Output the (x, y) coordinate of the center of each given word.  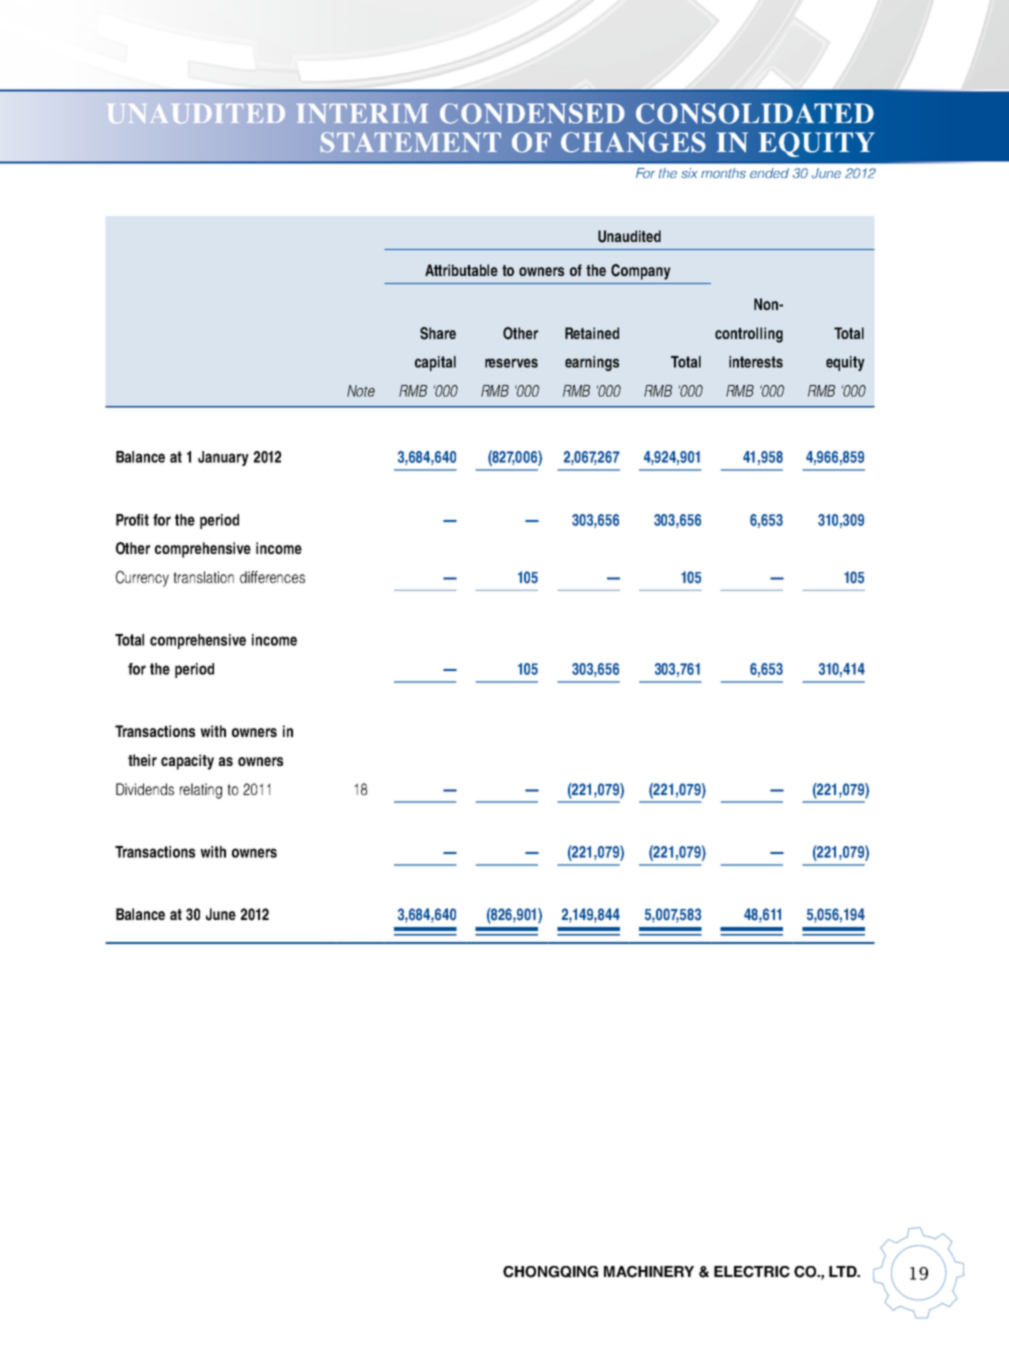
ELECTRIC (752, 1272)
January (223, 458)
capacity (187, 762)
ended (769, 173)
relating (201, 791)
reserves (511, 363)
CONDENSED (532, 113)
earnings (592, 363)
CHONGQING (550, 1272)
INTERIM (362, 113)
